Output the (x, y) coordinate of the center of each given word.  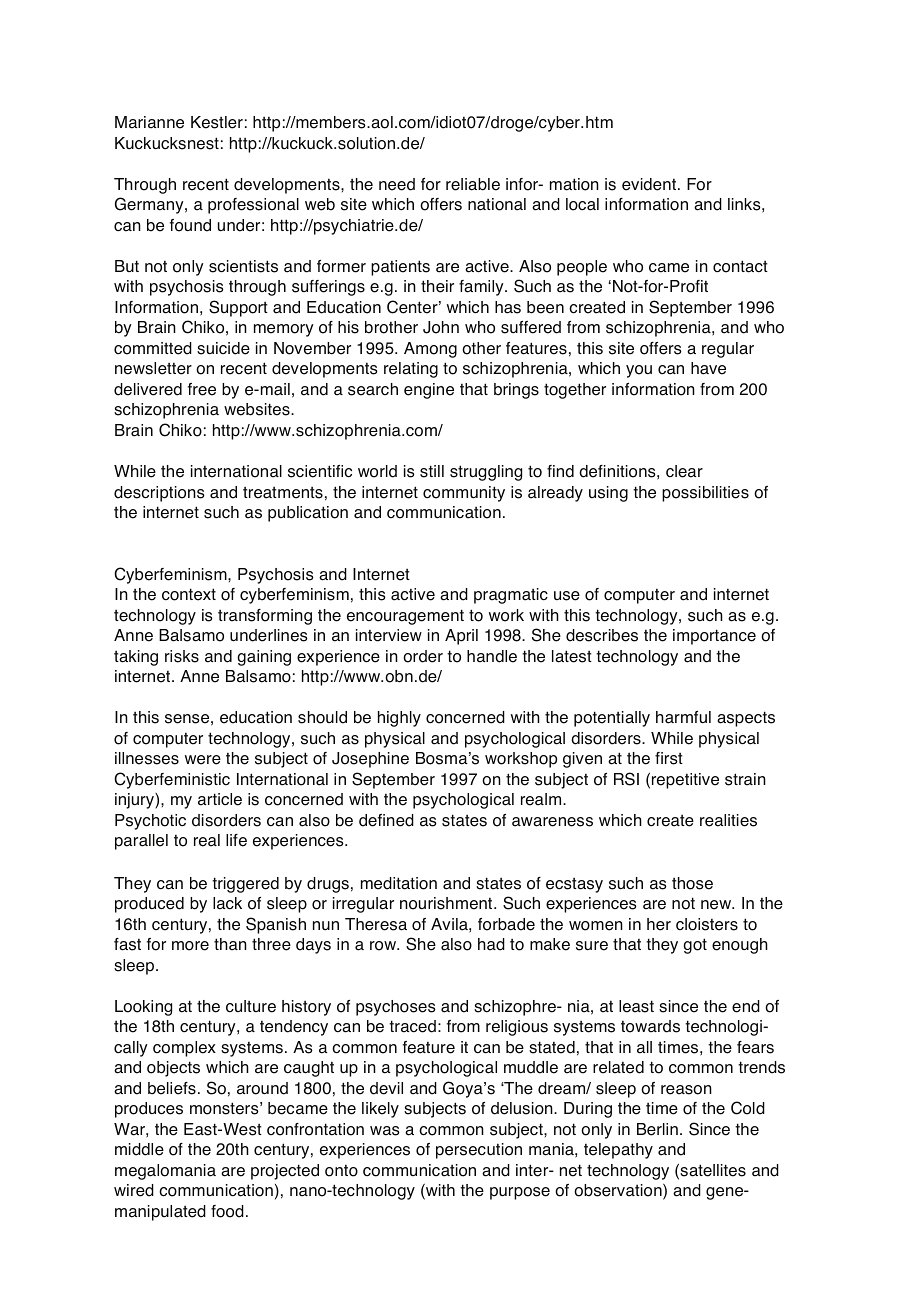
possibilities (705, 494)
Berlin (657, 1129)
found (190, 225)
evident (650, 184)
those (692, 883)
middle (139, 1149)
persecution (479, 1151)
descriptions (159, 494)
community (464, 494)
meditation (399, 883)
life (236, 840)
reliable (473, 184)
